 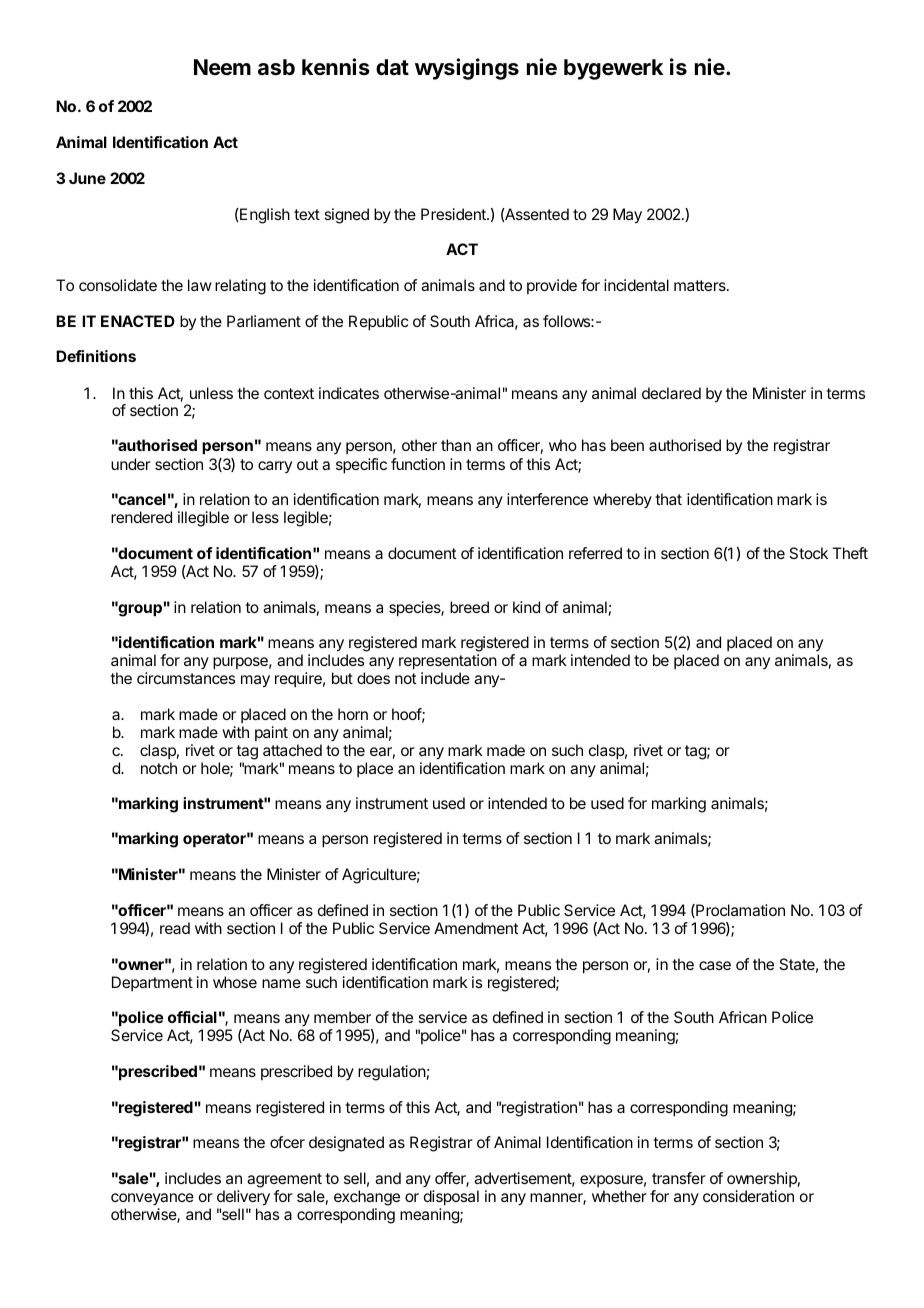 I want to click on matters, so click(x=701, y=285).
